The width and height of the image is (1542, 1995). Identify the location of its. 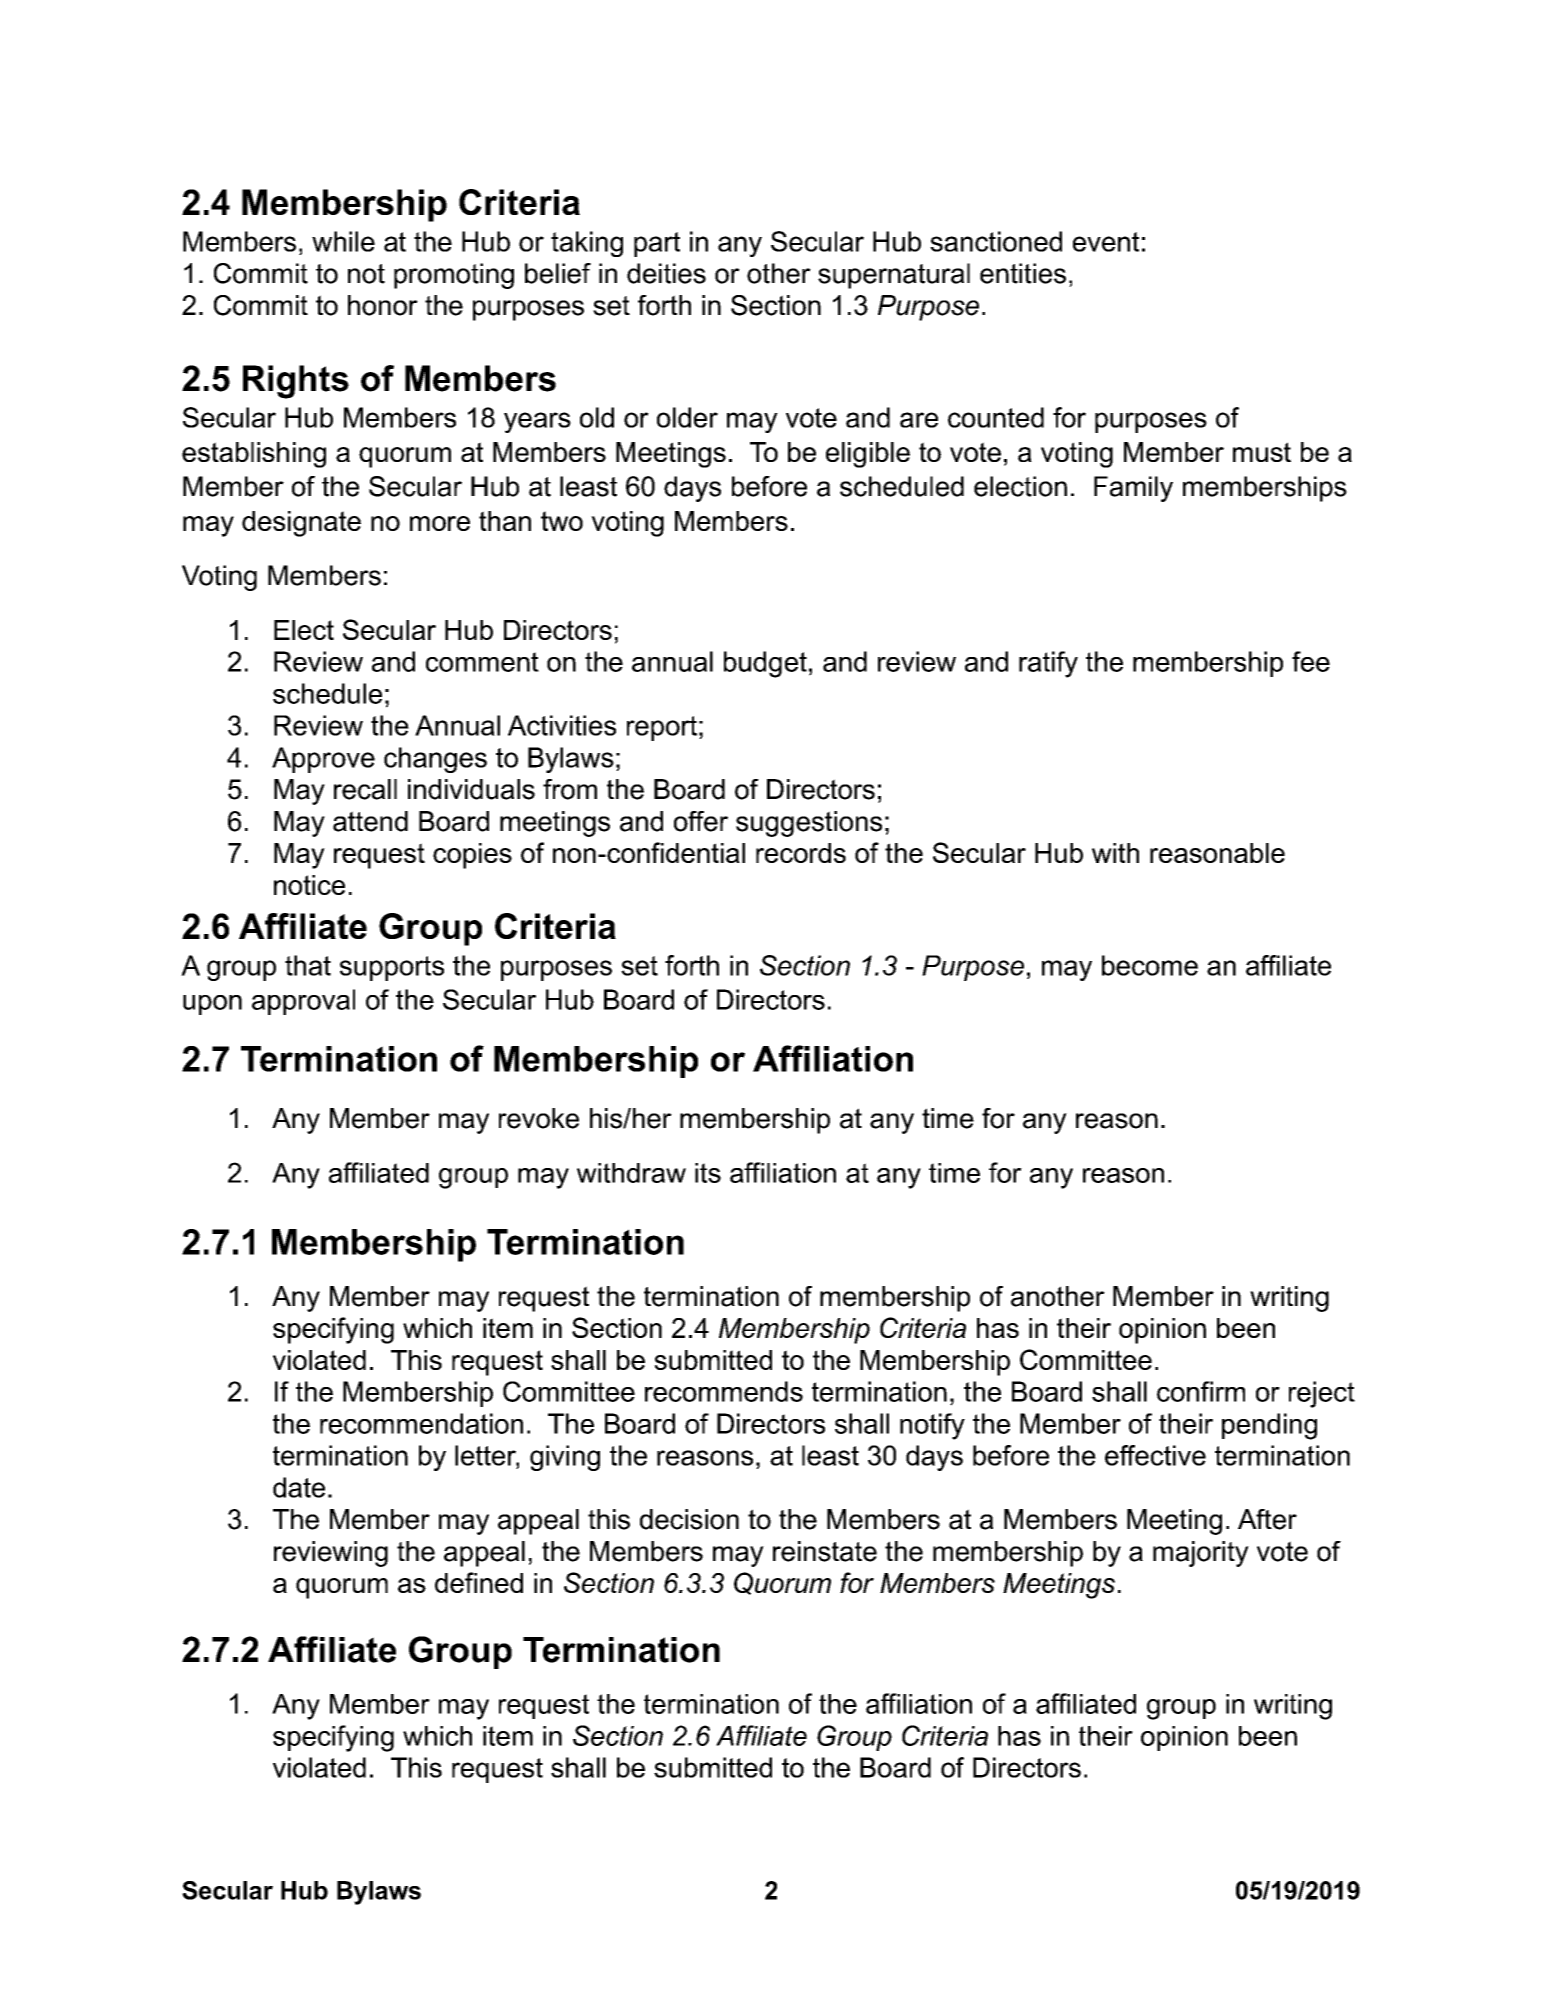
(708, 1173).
